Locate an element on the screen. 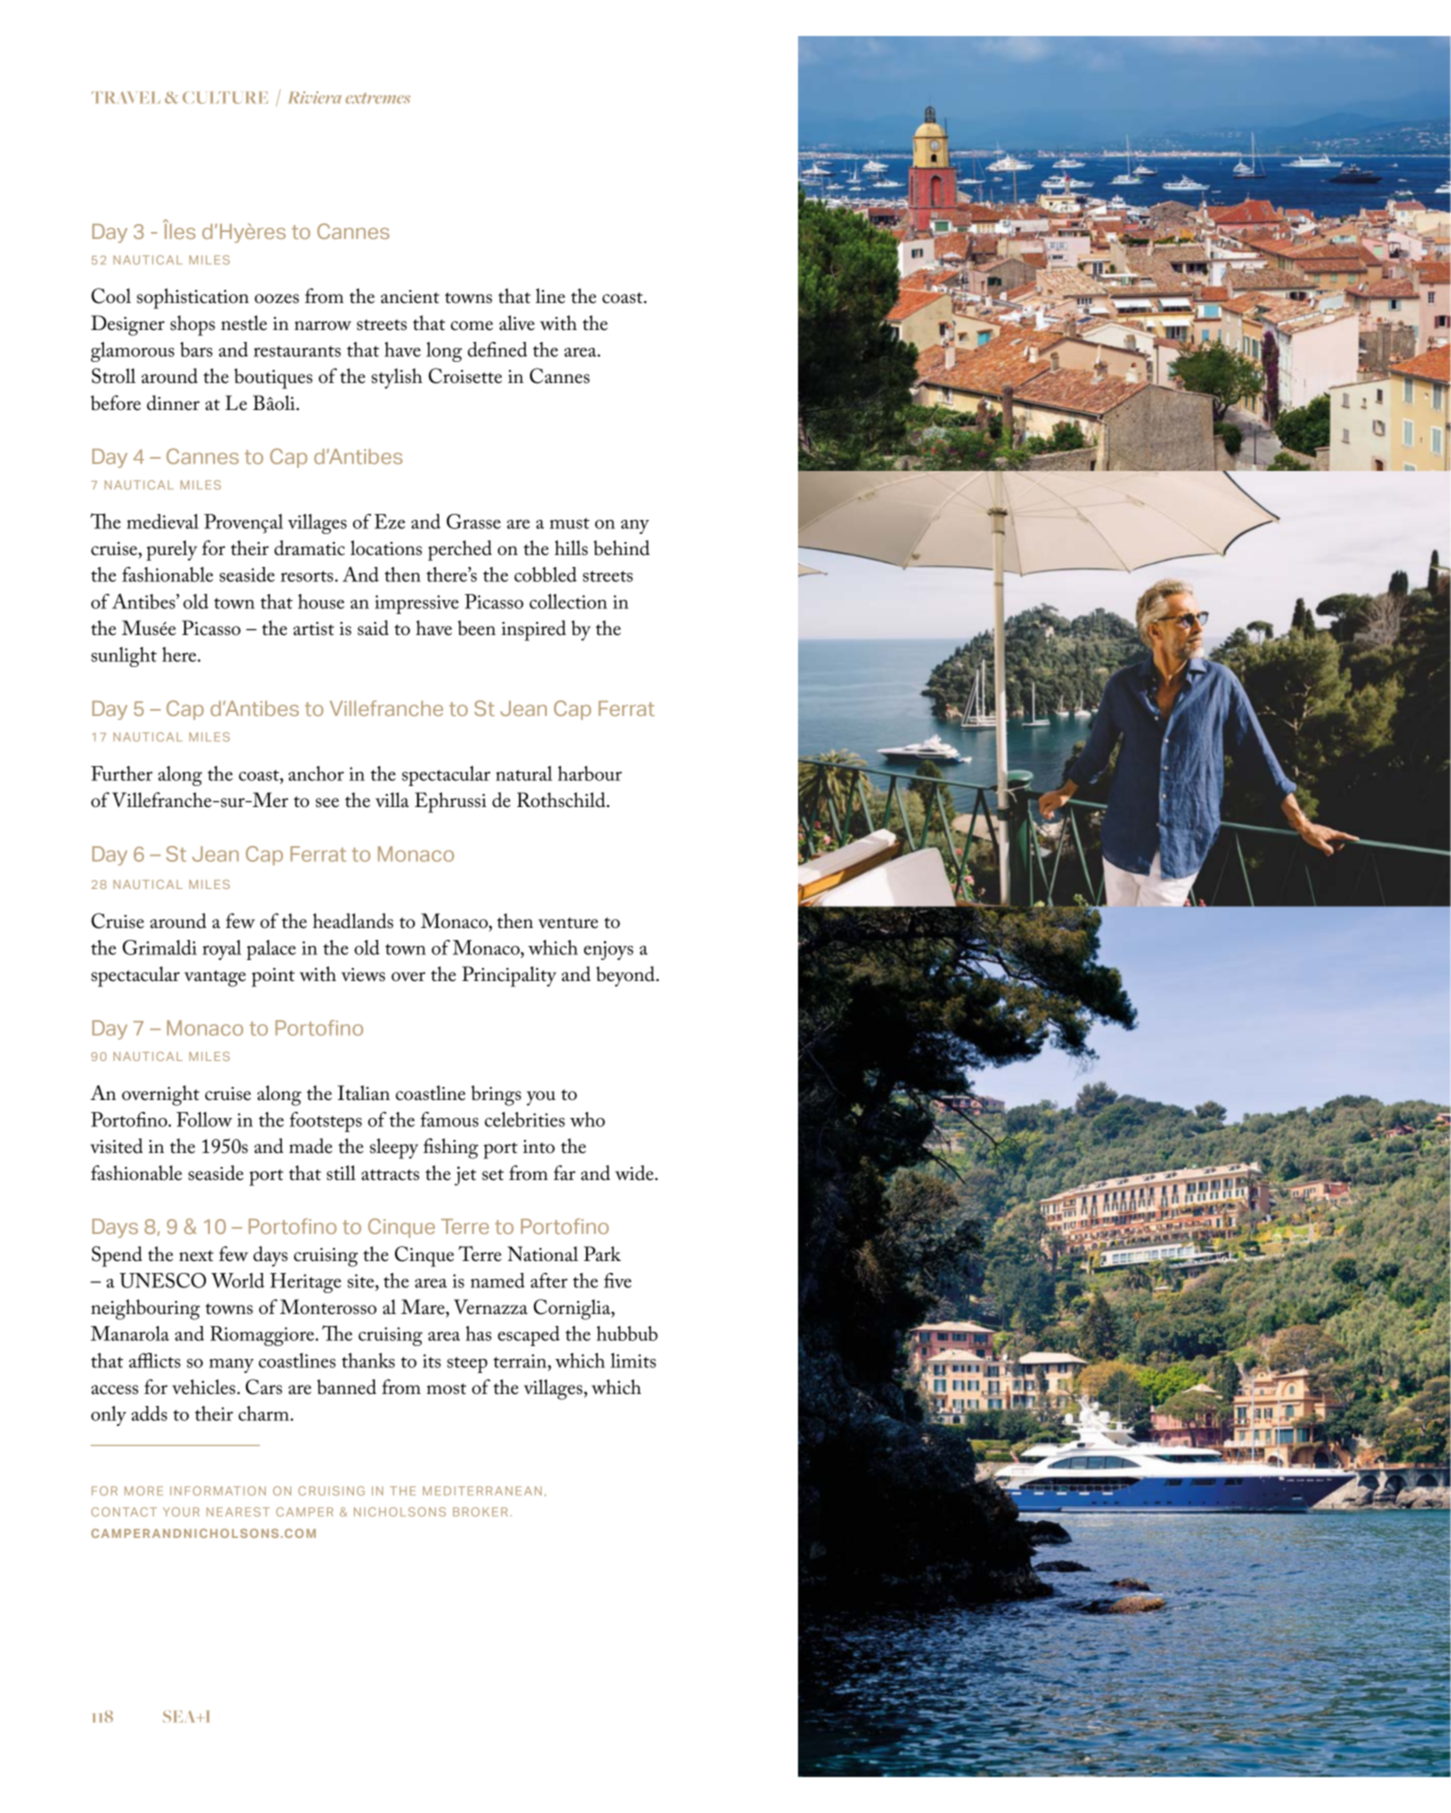 The height and width of the screenshot is (1813, 1451). banned is located at coordinates (346, 1387).
